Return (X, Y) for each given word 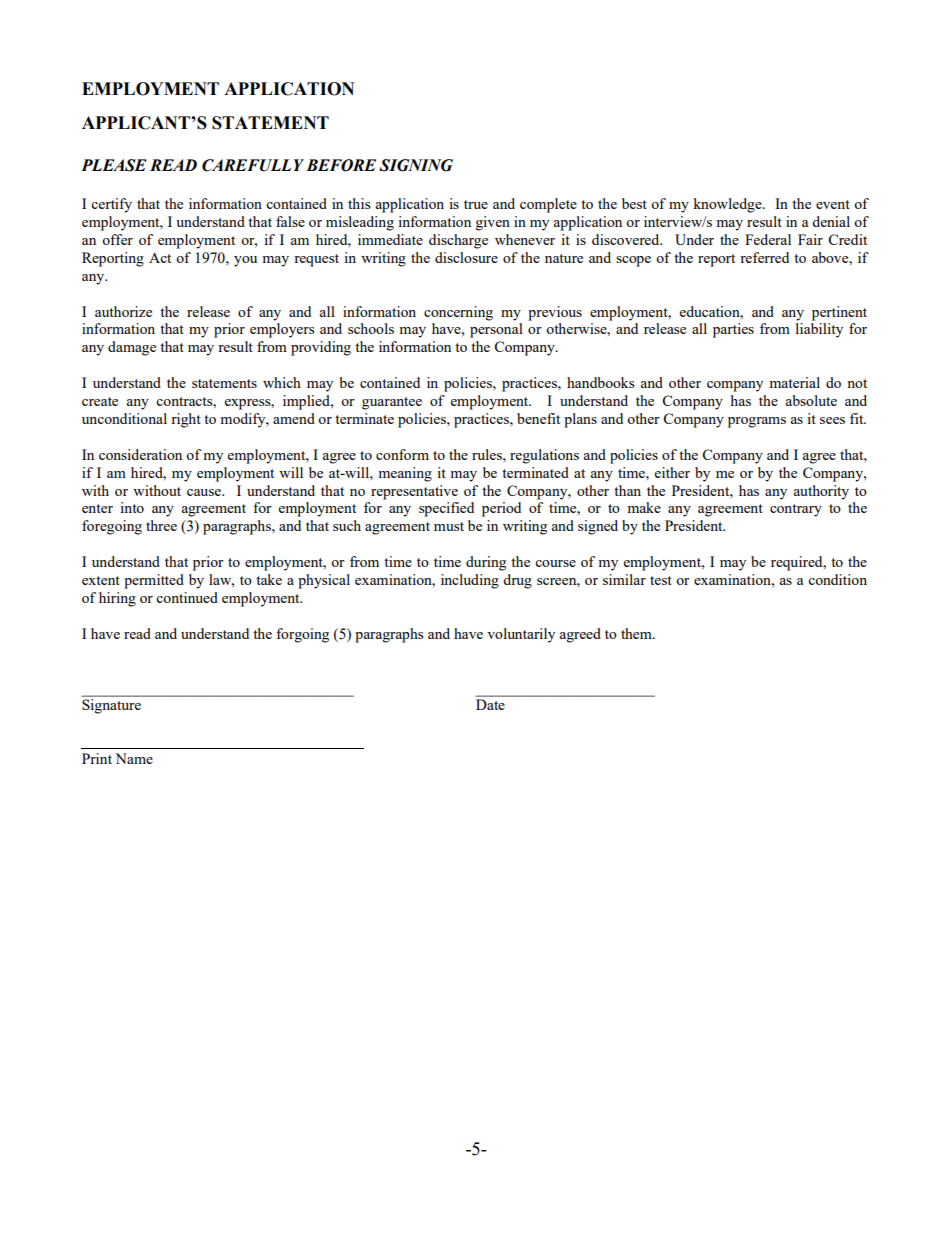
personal (496, 330)
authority (821, 492)
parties (733, 330)
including (470, 581)
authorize (123, 311)
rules (488, 454)
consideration (140, 454)
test (661, 580)
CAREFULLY (253, 165)
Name (134, 758)
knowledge (728, 205)
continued (187, 597)
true (476, 204)
